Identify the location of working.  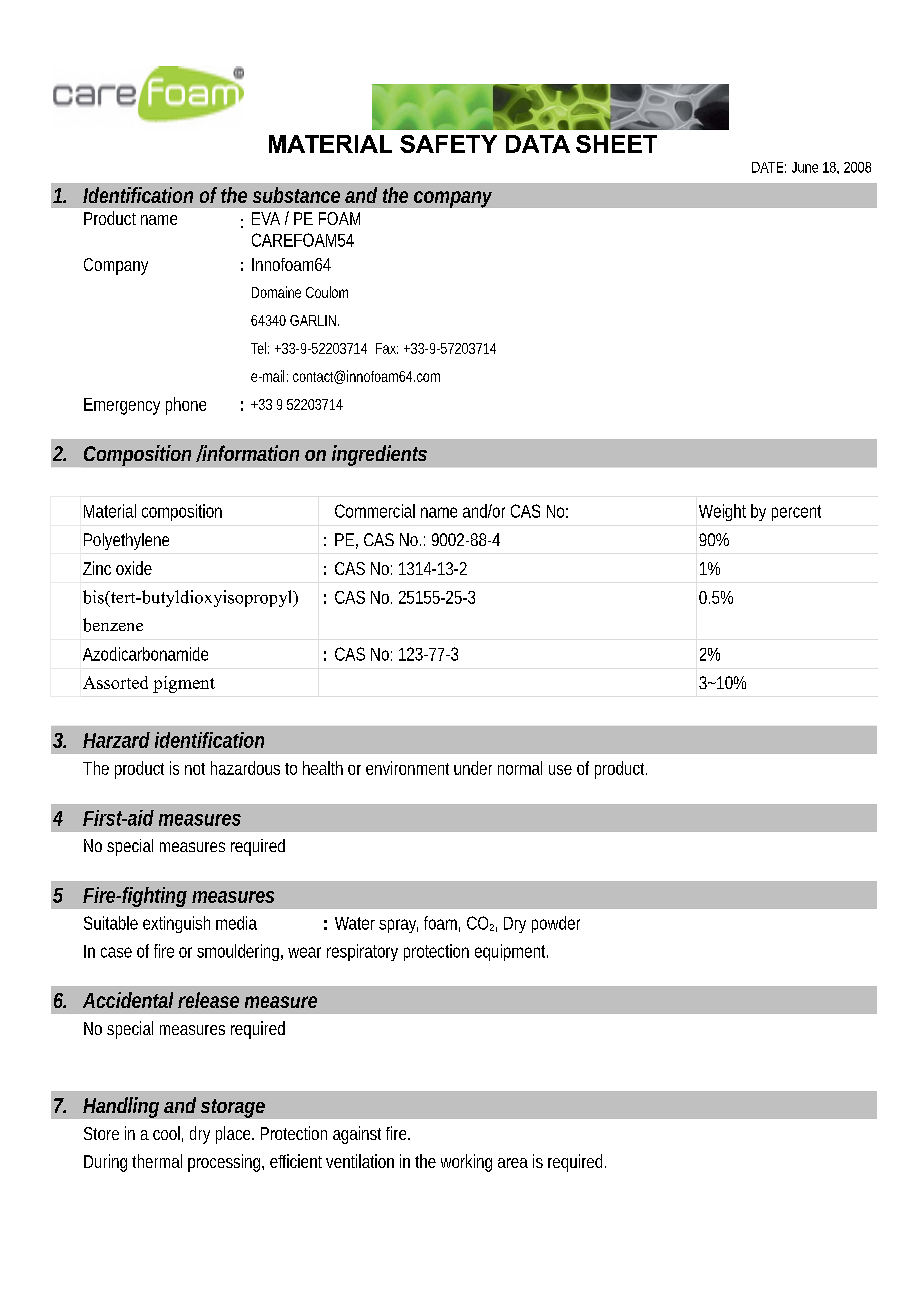
(466, 1163).
